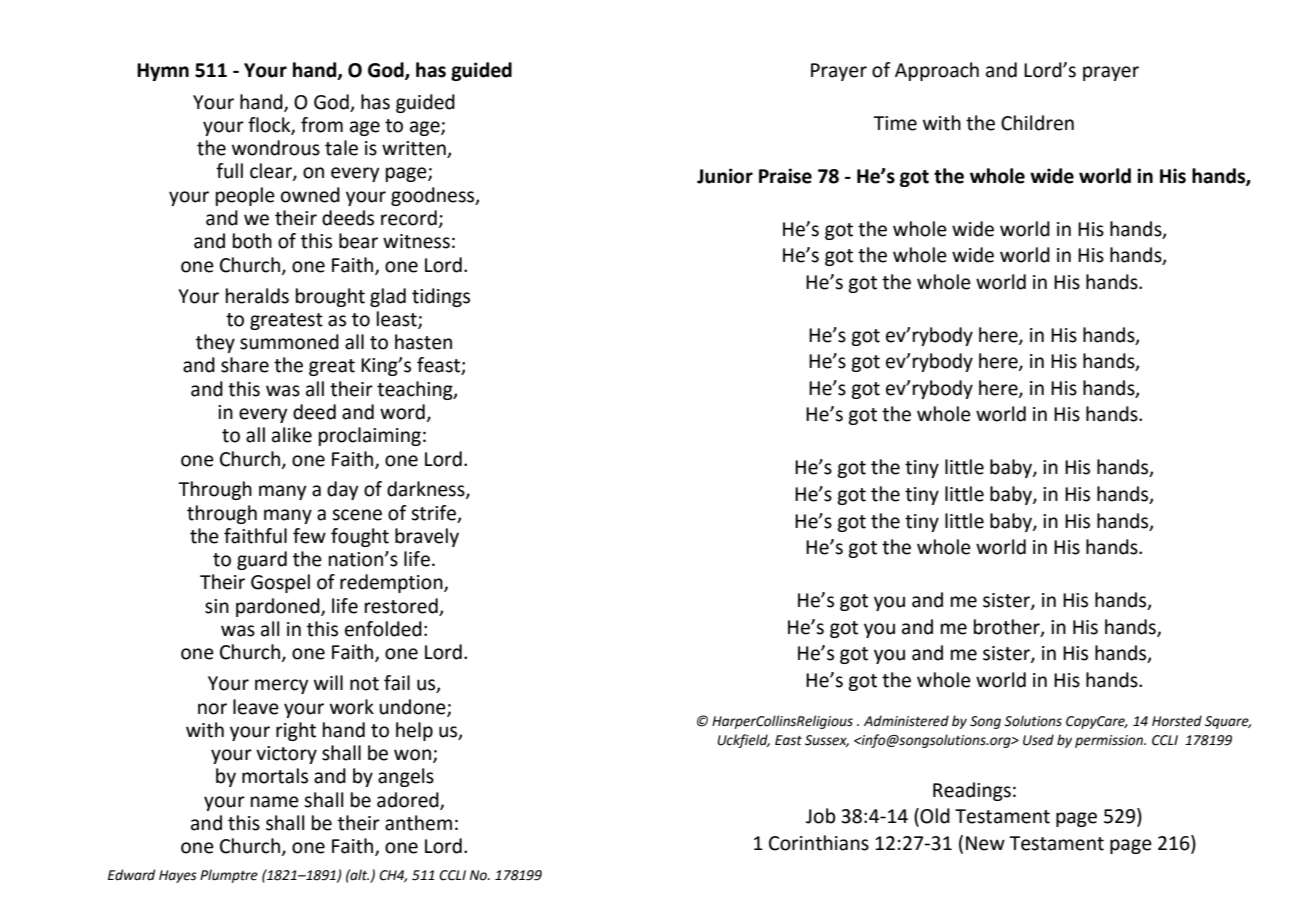 This page has height=924, width=1308. Describe the element at coordinates (1038, 740) in the page. I see `Used` at that location.
